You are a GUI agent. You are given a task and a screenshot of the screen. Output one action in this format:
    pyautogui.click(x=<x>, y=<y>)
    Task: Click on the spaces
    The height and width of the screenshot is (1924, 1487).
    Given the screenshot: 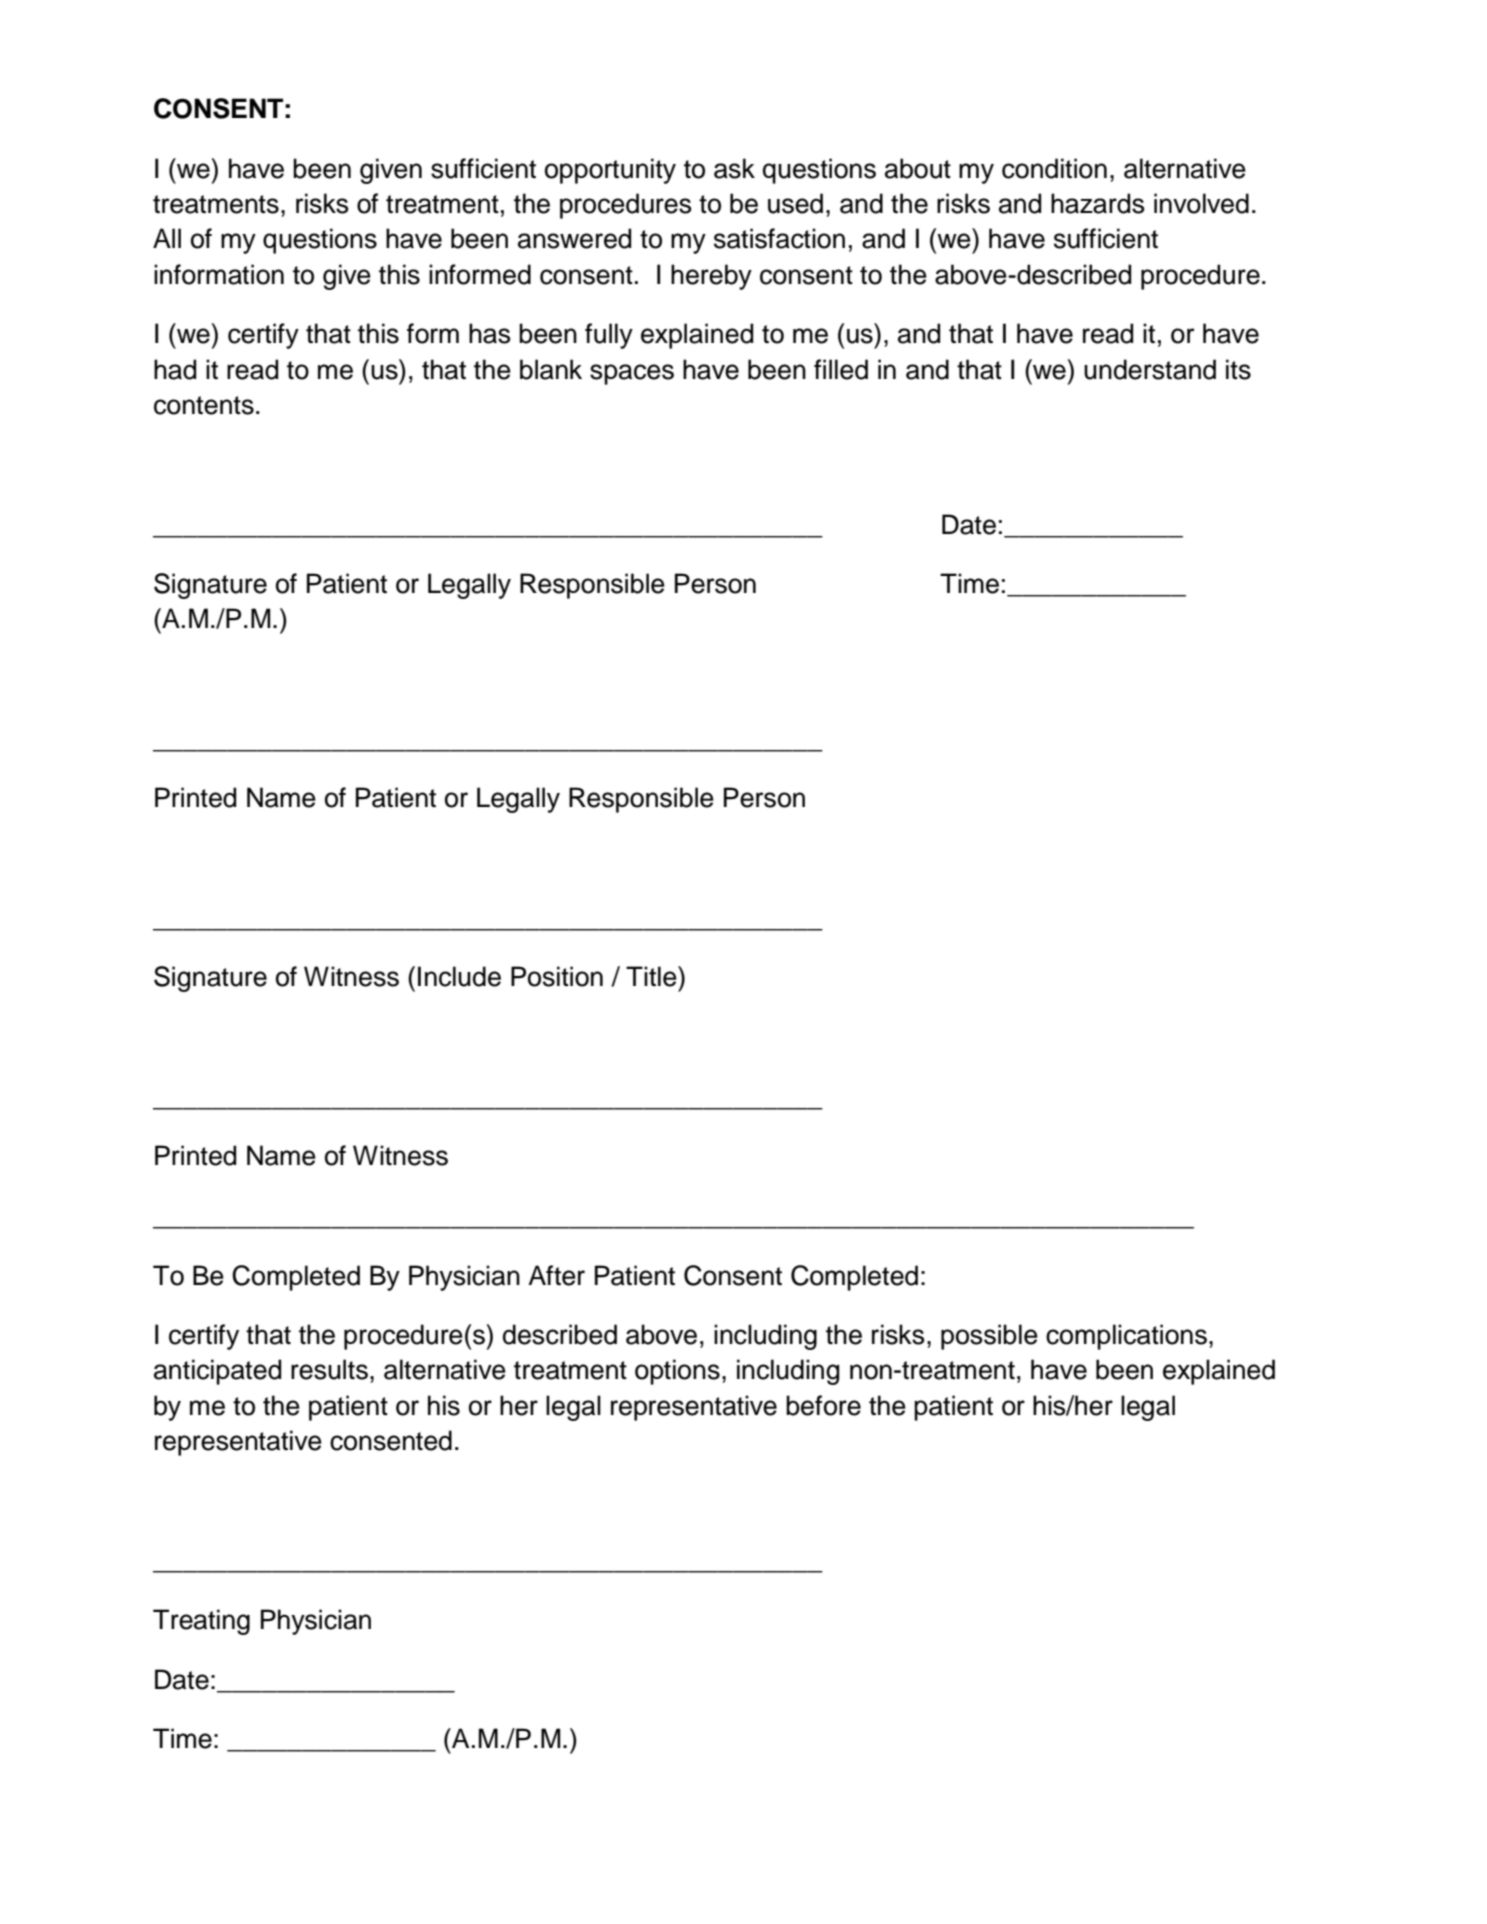 What is the action you would take?
    pyautogui.click(x=632, y=374)
